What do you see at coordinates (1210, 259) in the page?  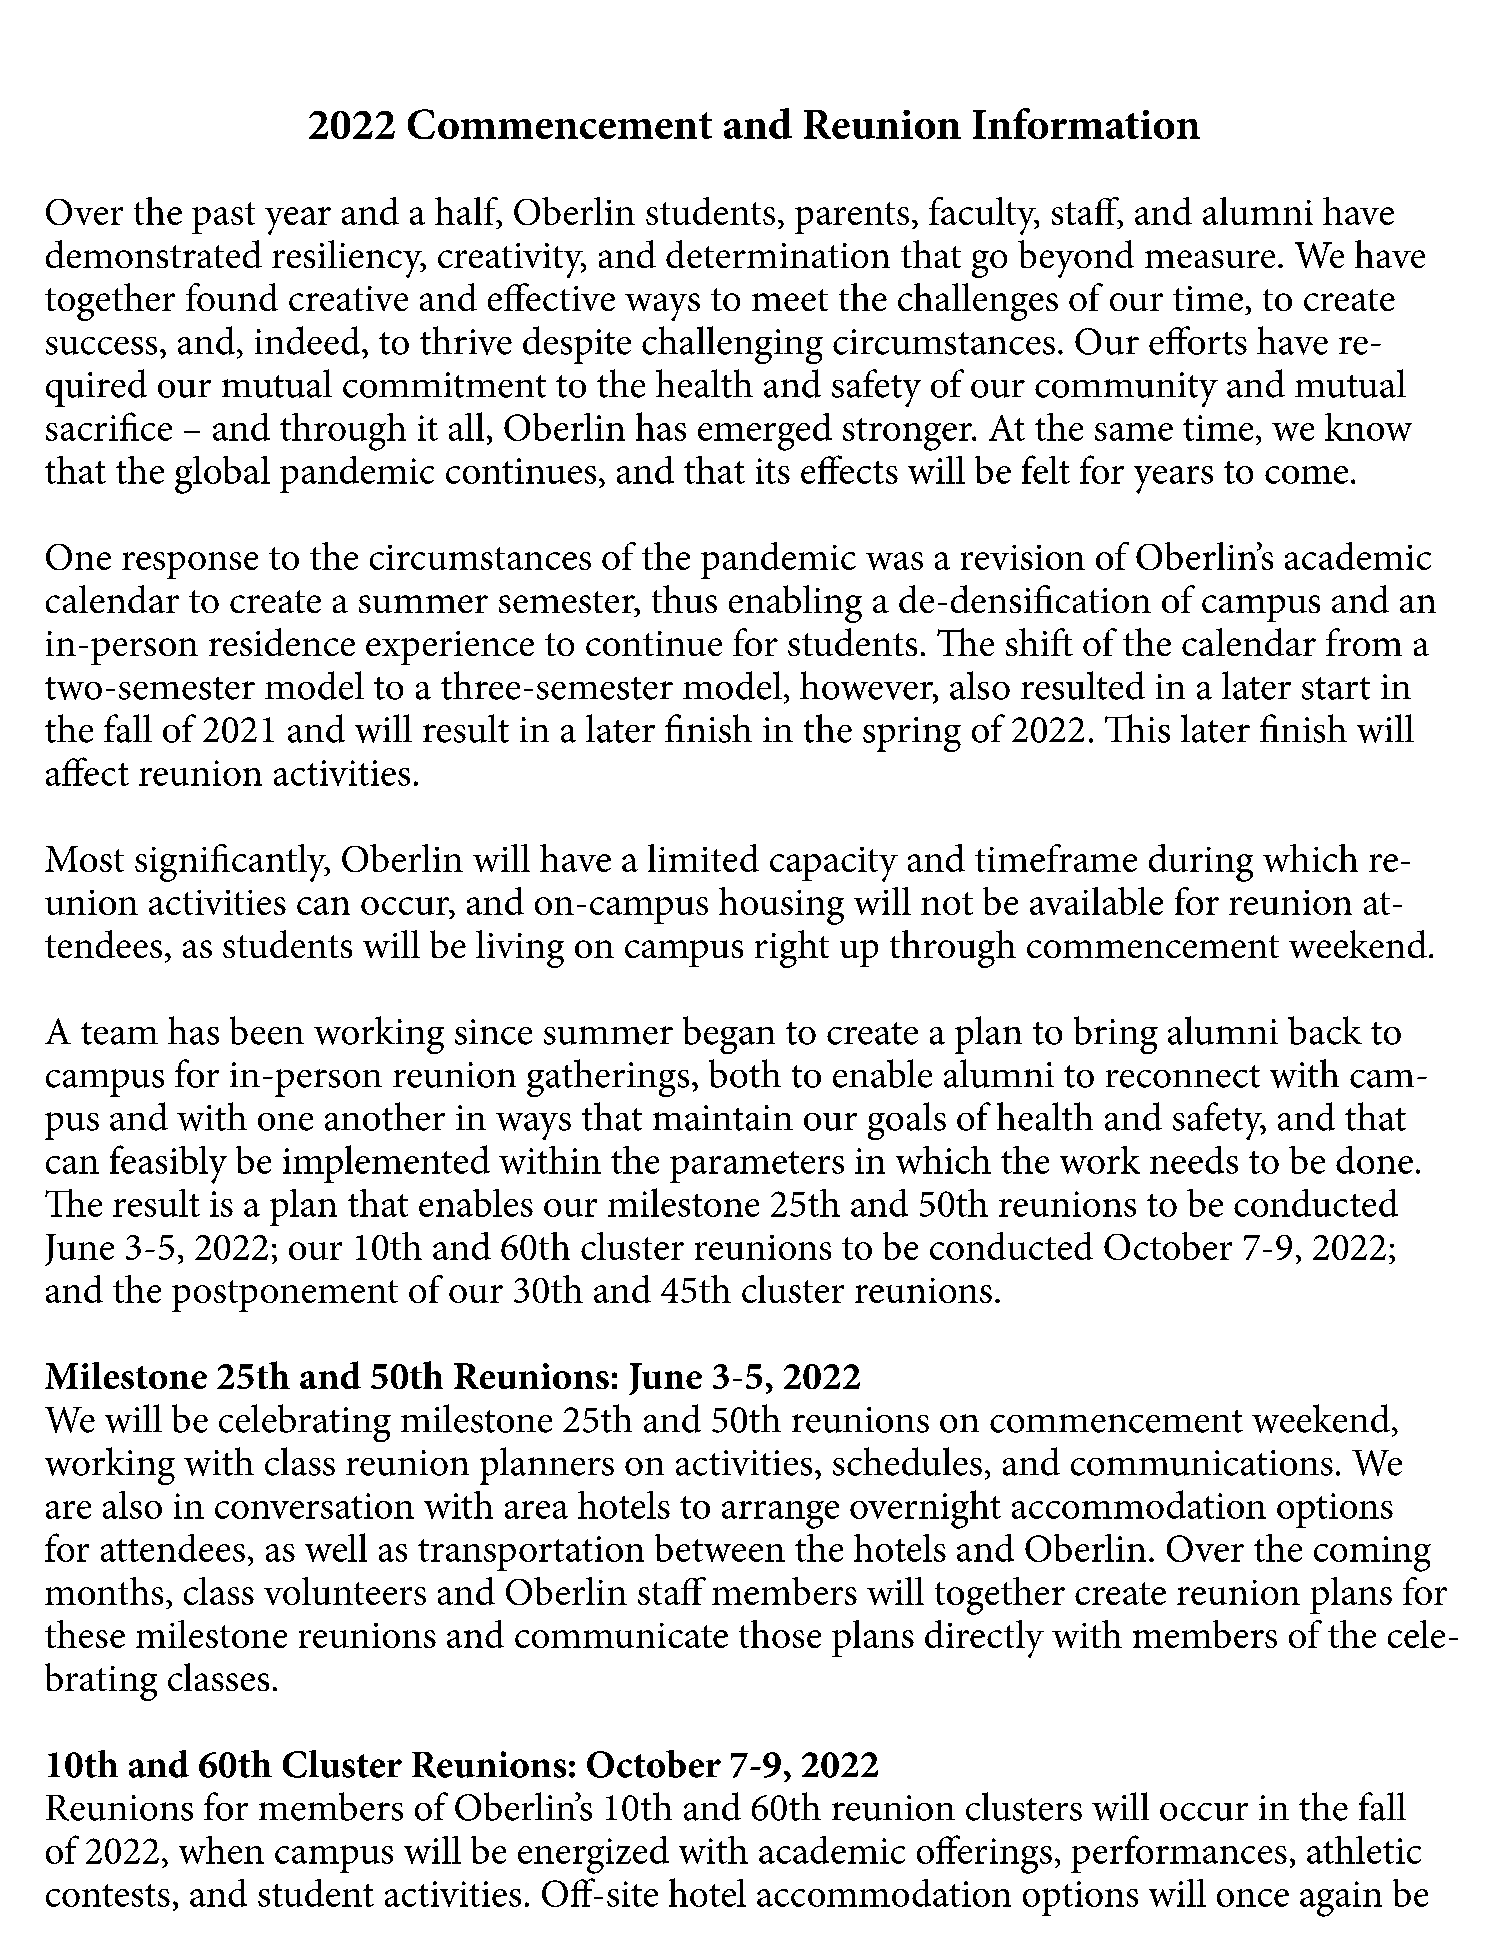 I see `measure` at bounding box center [1210, 259].
